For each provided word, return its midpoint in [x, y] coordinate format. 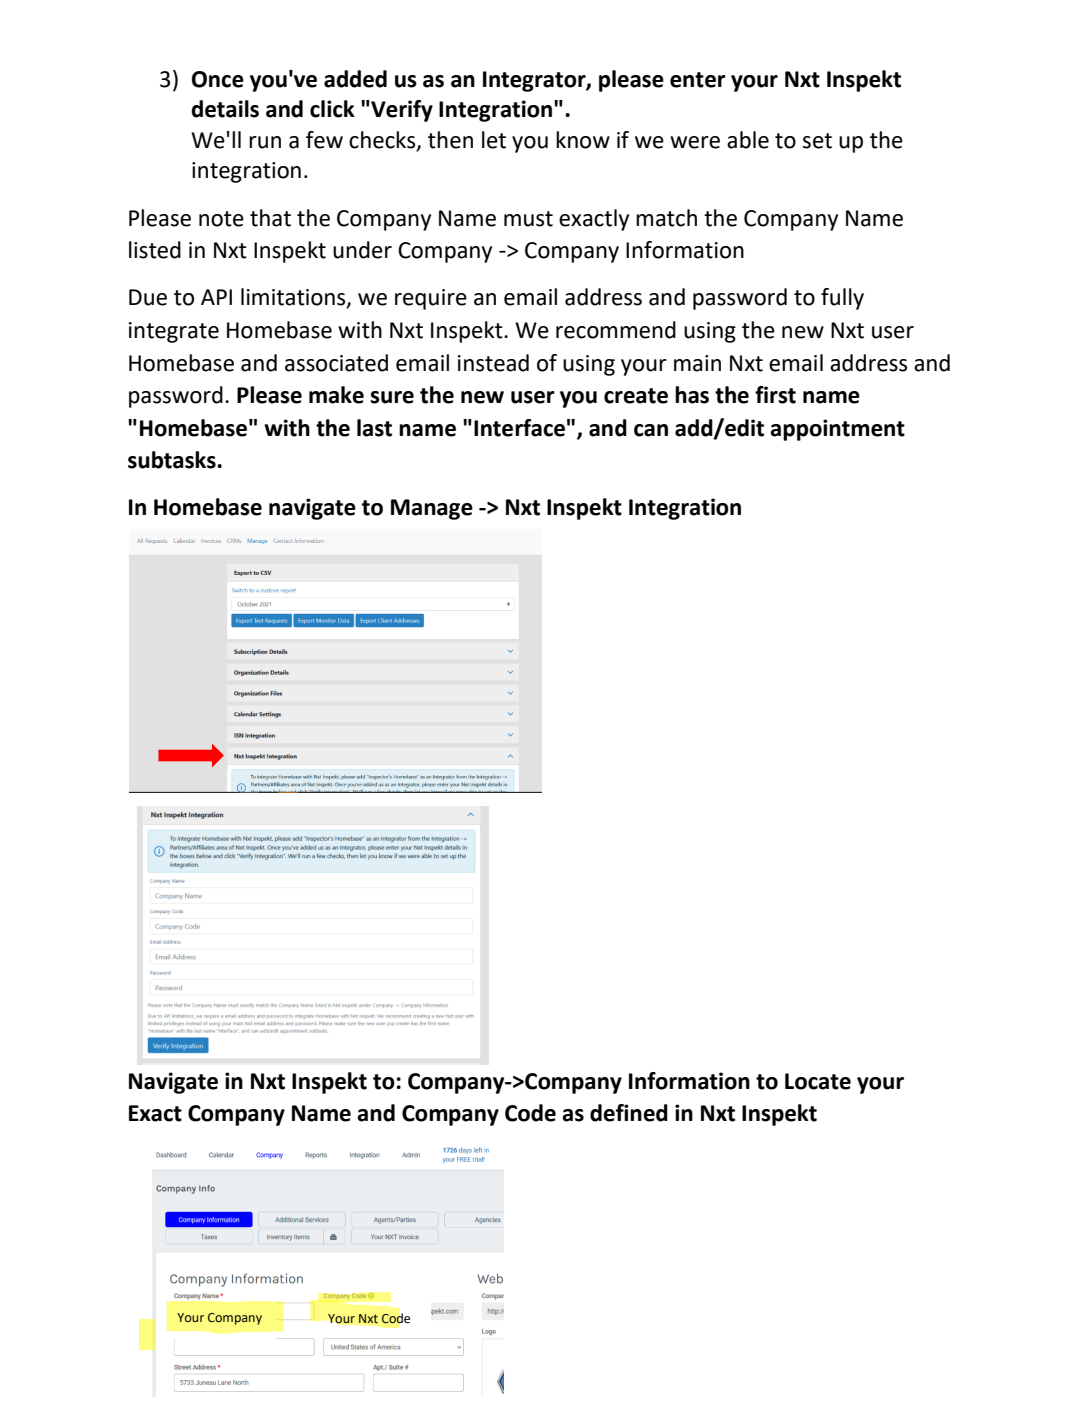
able [748, 140]
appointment [837, 430]
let [494, 140]
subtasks [173, 460]
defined [629, 1113]
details [225, 109]
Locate [818, 1081]
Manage [432, 509]
